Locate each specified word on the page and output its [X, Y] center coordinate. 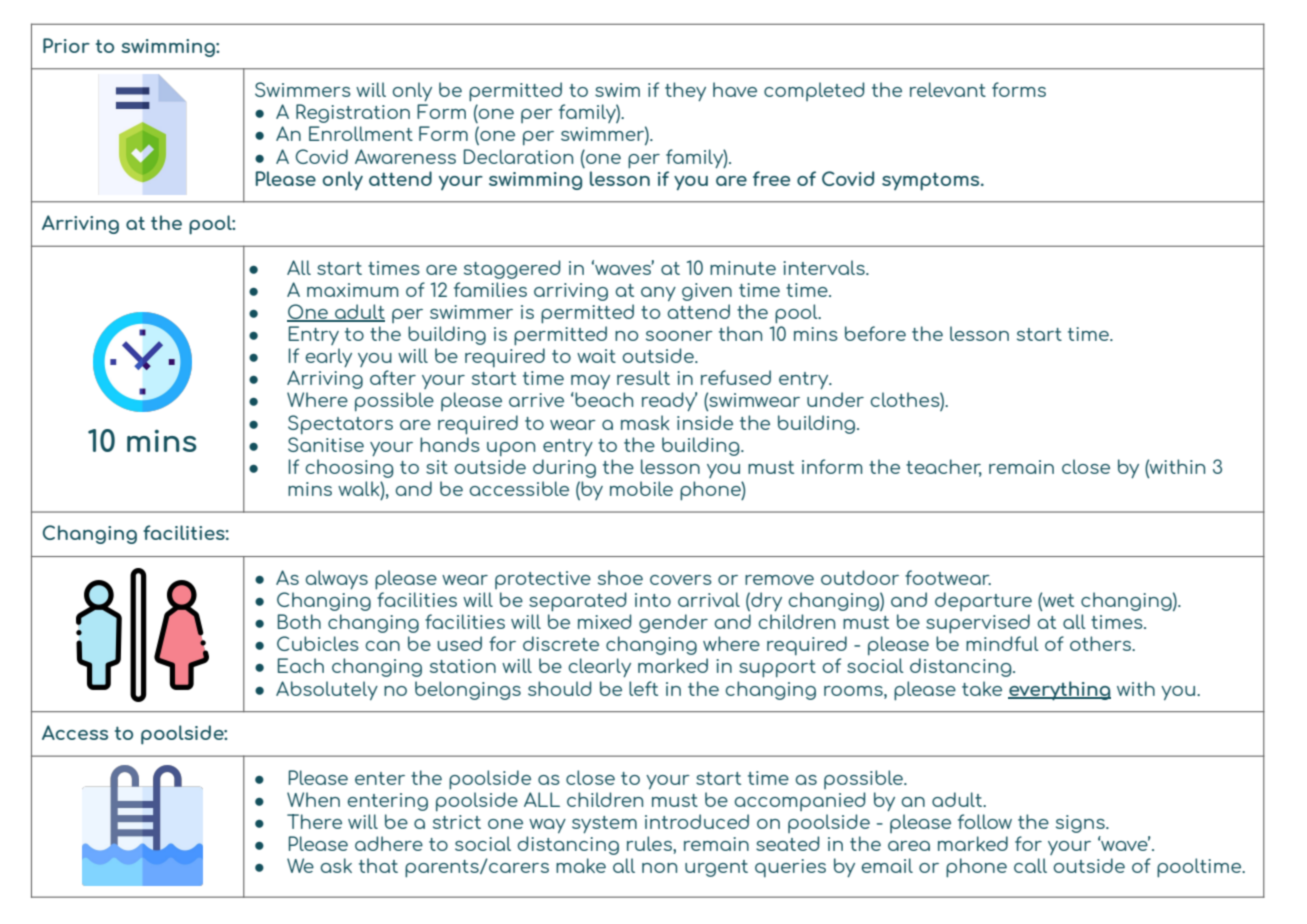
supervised [978, 624]
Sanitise [326, 443]
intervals [825, 267]
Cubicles [318, 643]
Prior [66, 45]
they [685, 91]
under [835, 399]
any [658, 294]
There [314, 821]
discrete [561, 643]
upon [511, 449]
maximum [353, 290]
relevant [948, 89]
